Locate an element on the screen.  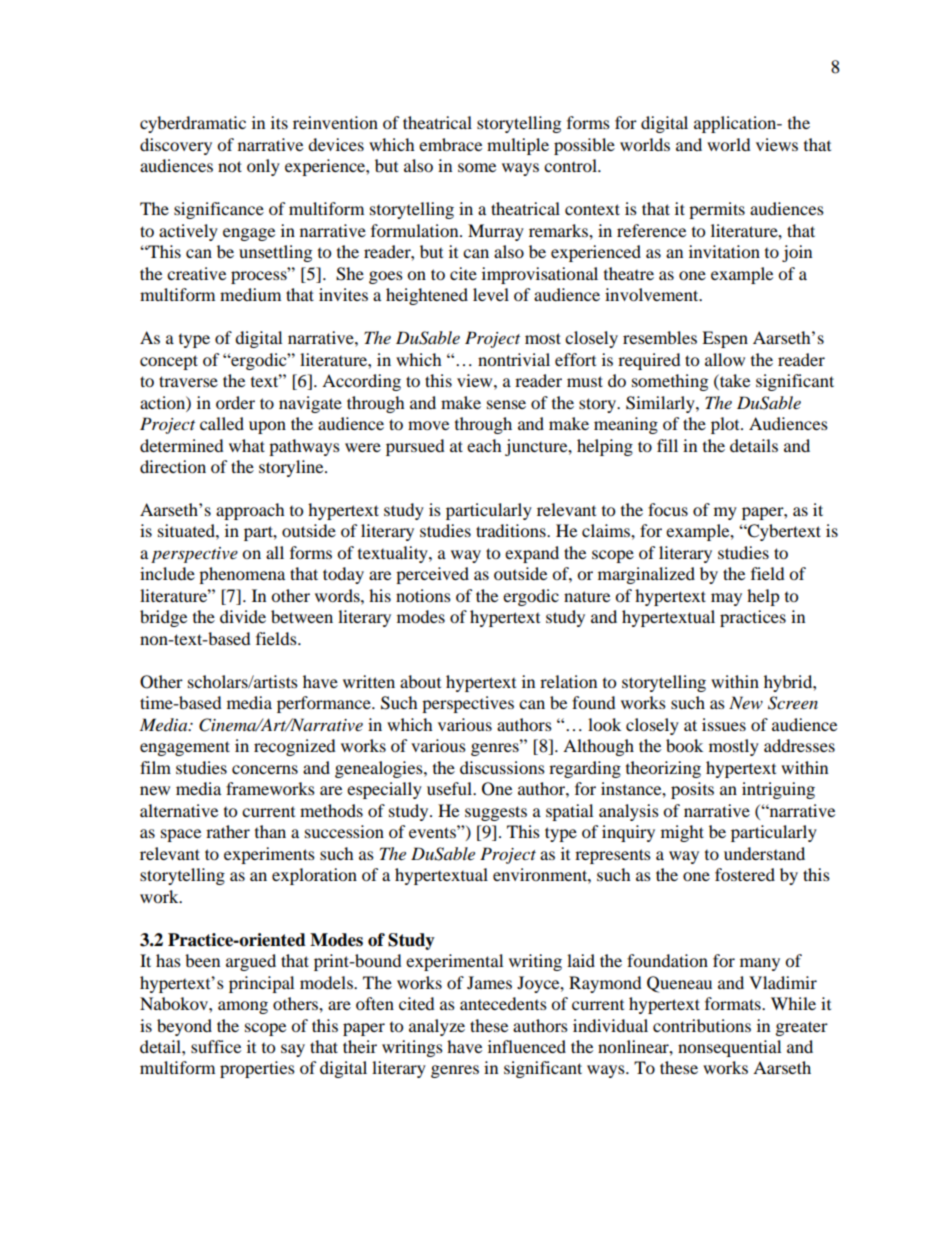
perceived is located at coordinates (432, 575).
